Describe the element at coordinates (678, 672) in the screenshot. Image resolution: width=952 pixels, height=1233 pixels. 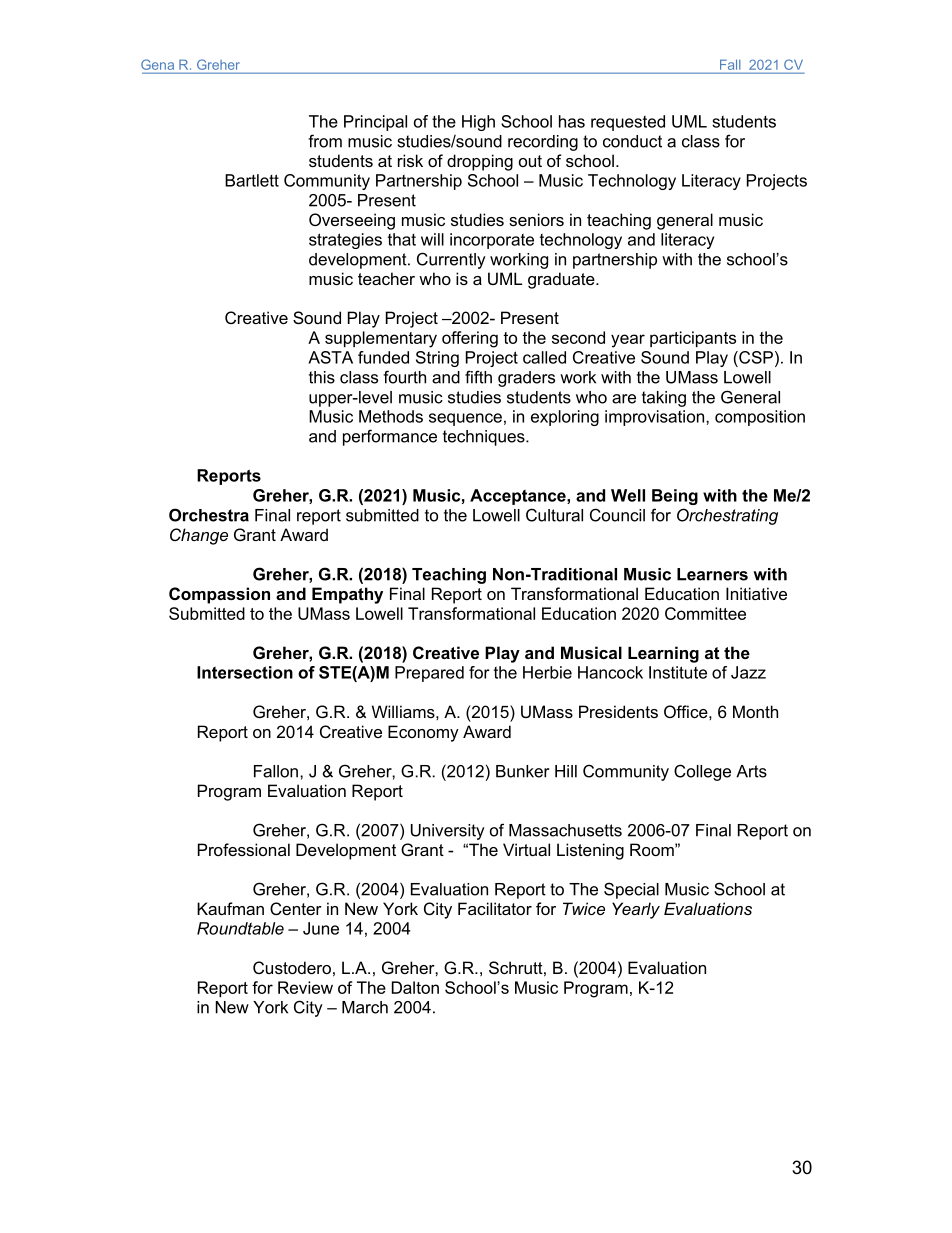
I see `Institute` at that location.
